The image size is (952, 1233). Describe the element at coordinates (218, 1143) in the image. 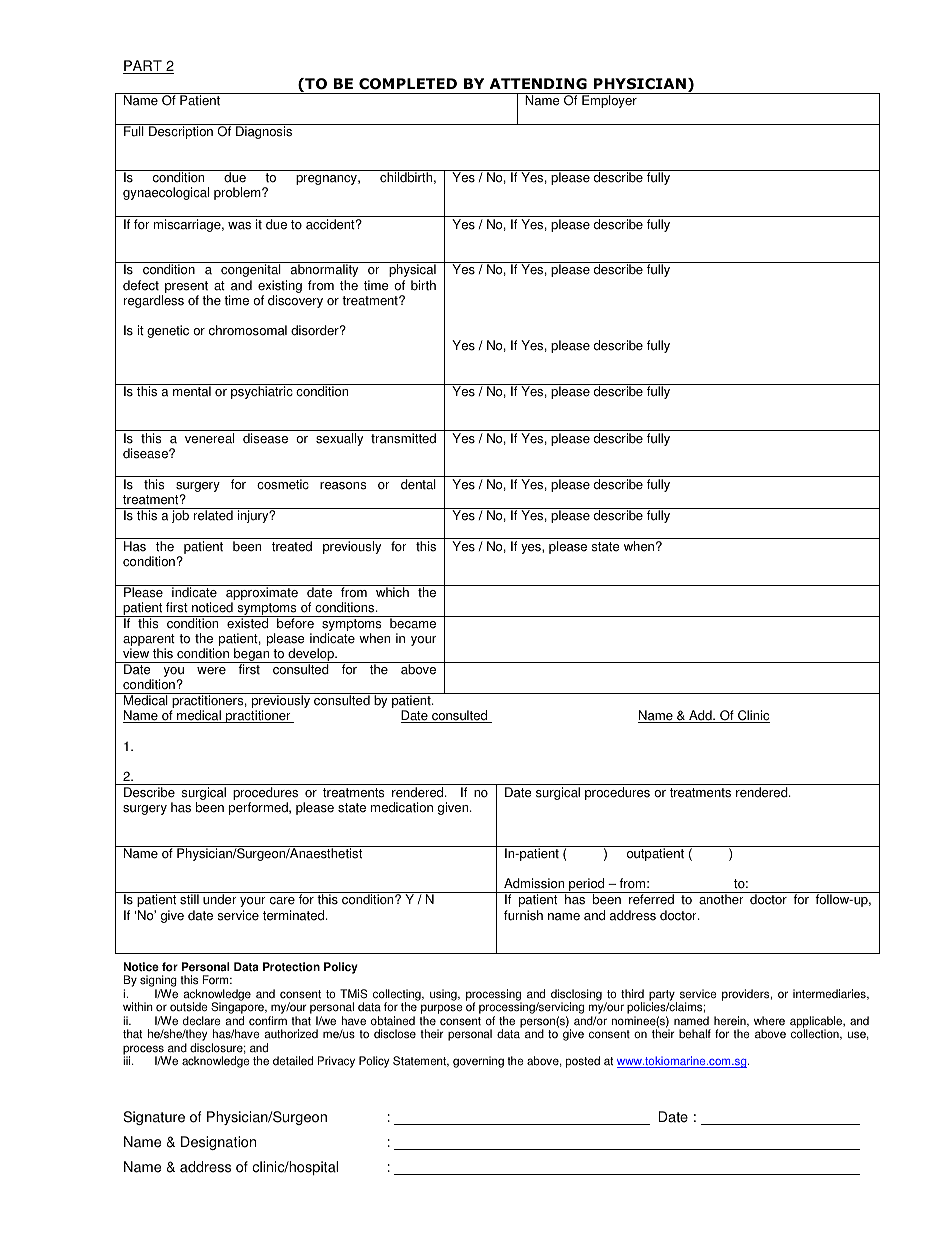

I see `Designation` at that location.
